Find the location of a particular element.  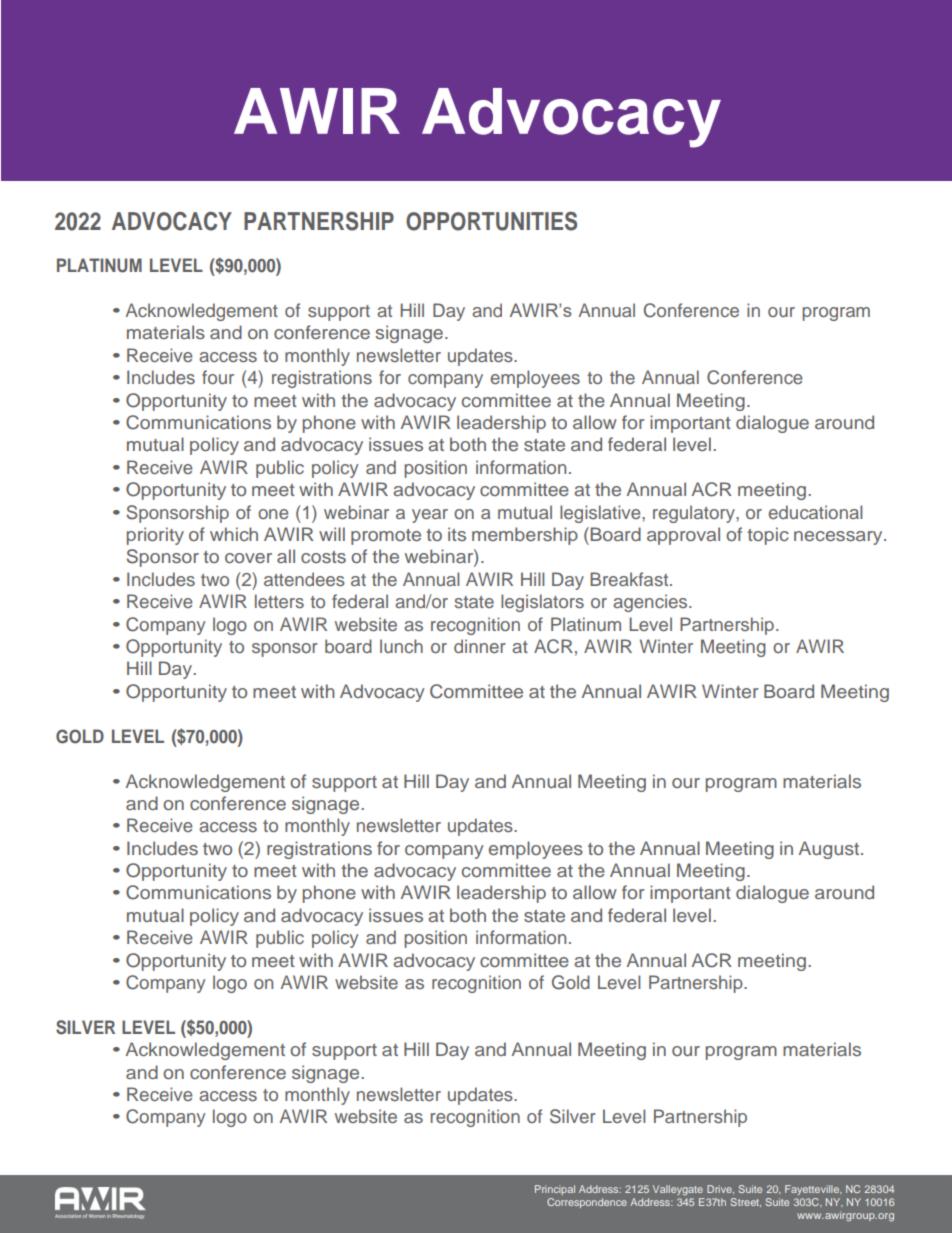

Correspondence is located at coordinates (587, 1203).
